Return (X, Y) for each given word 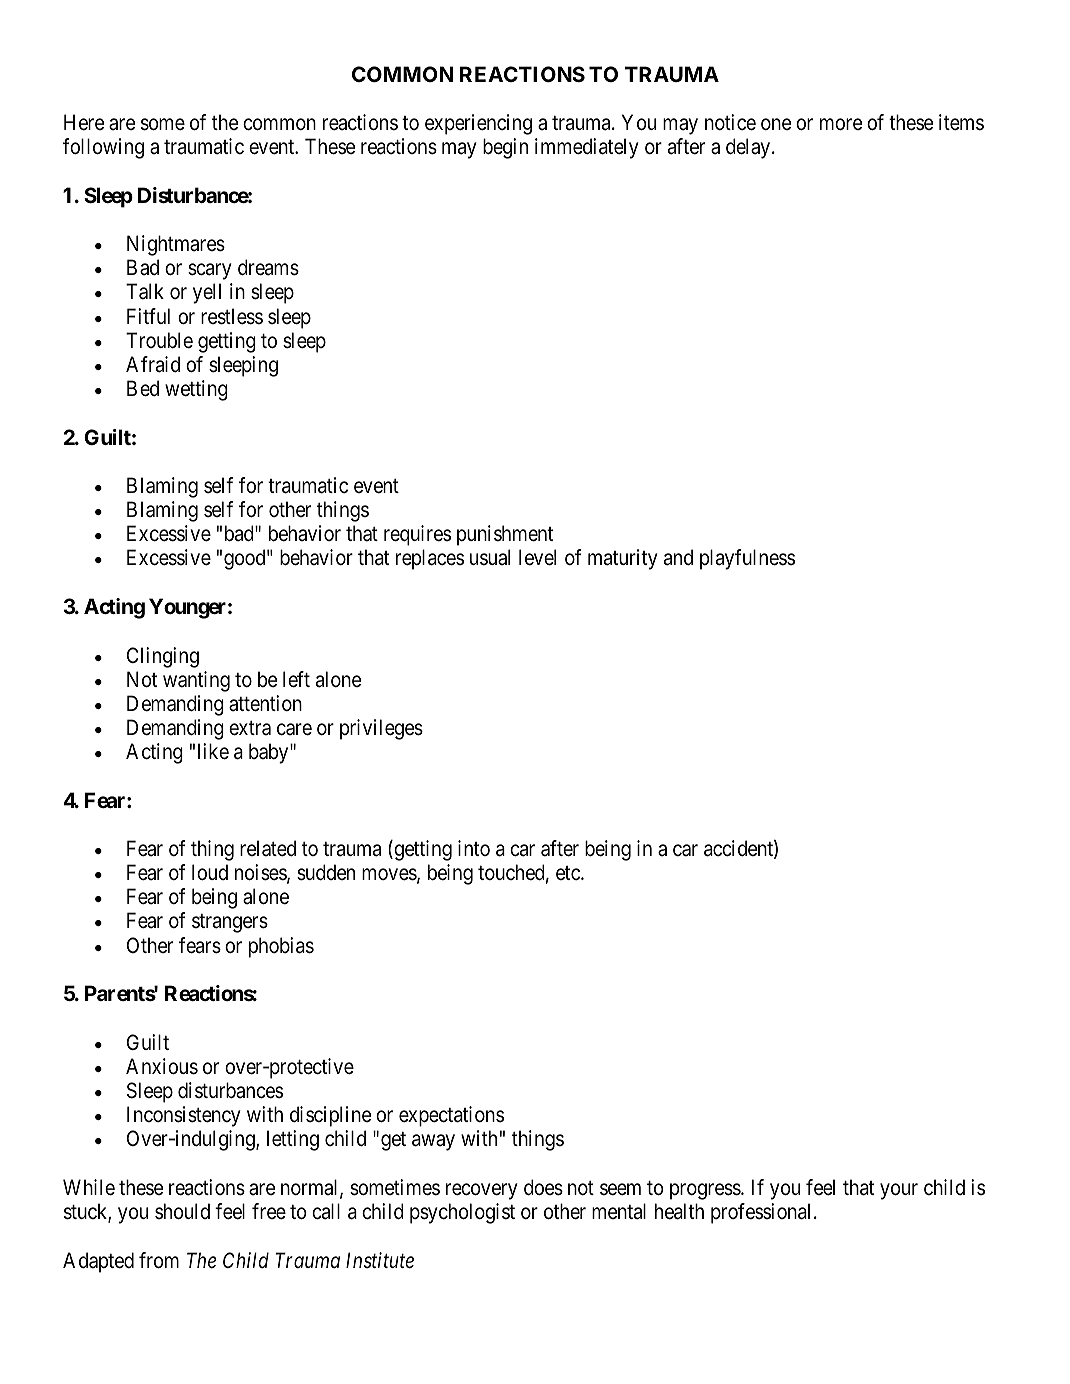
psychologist (462, 1213)
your (899, 1191)
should (182, 1211)
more (841, 124)
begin (505, 148)
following (103, 148)
